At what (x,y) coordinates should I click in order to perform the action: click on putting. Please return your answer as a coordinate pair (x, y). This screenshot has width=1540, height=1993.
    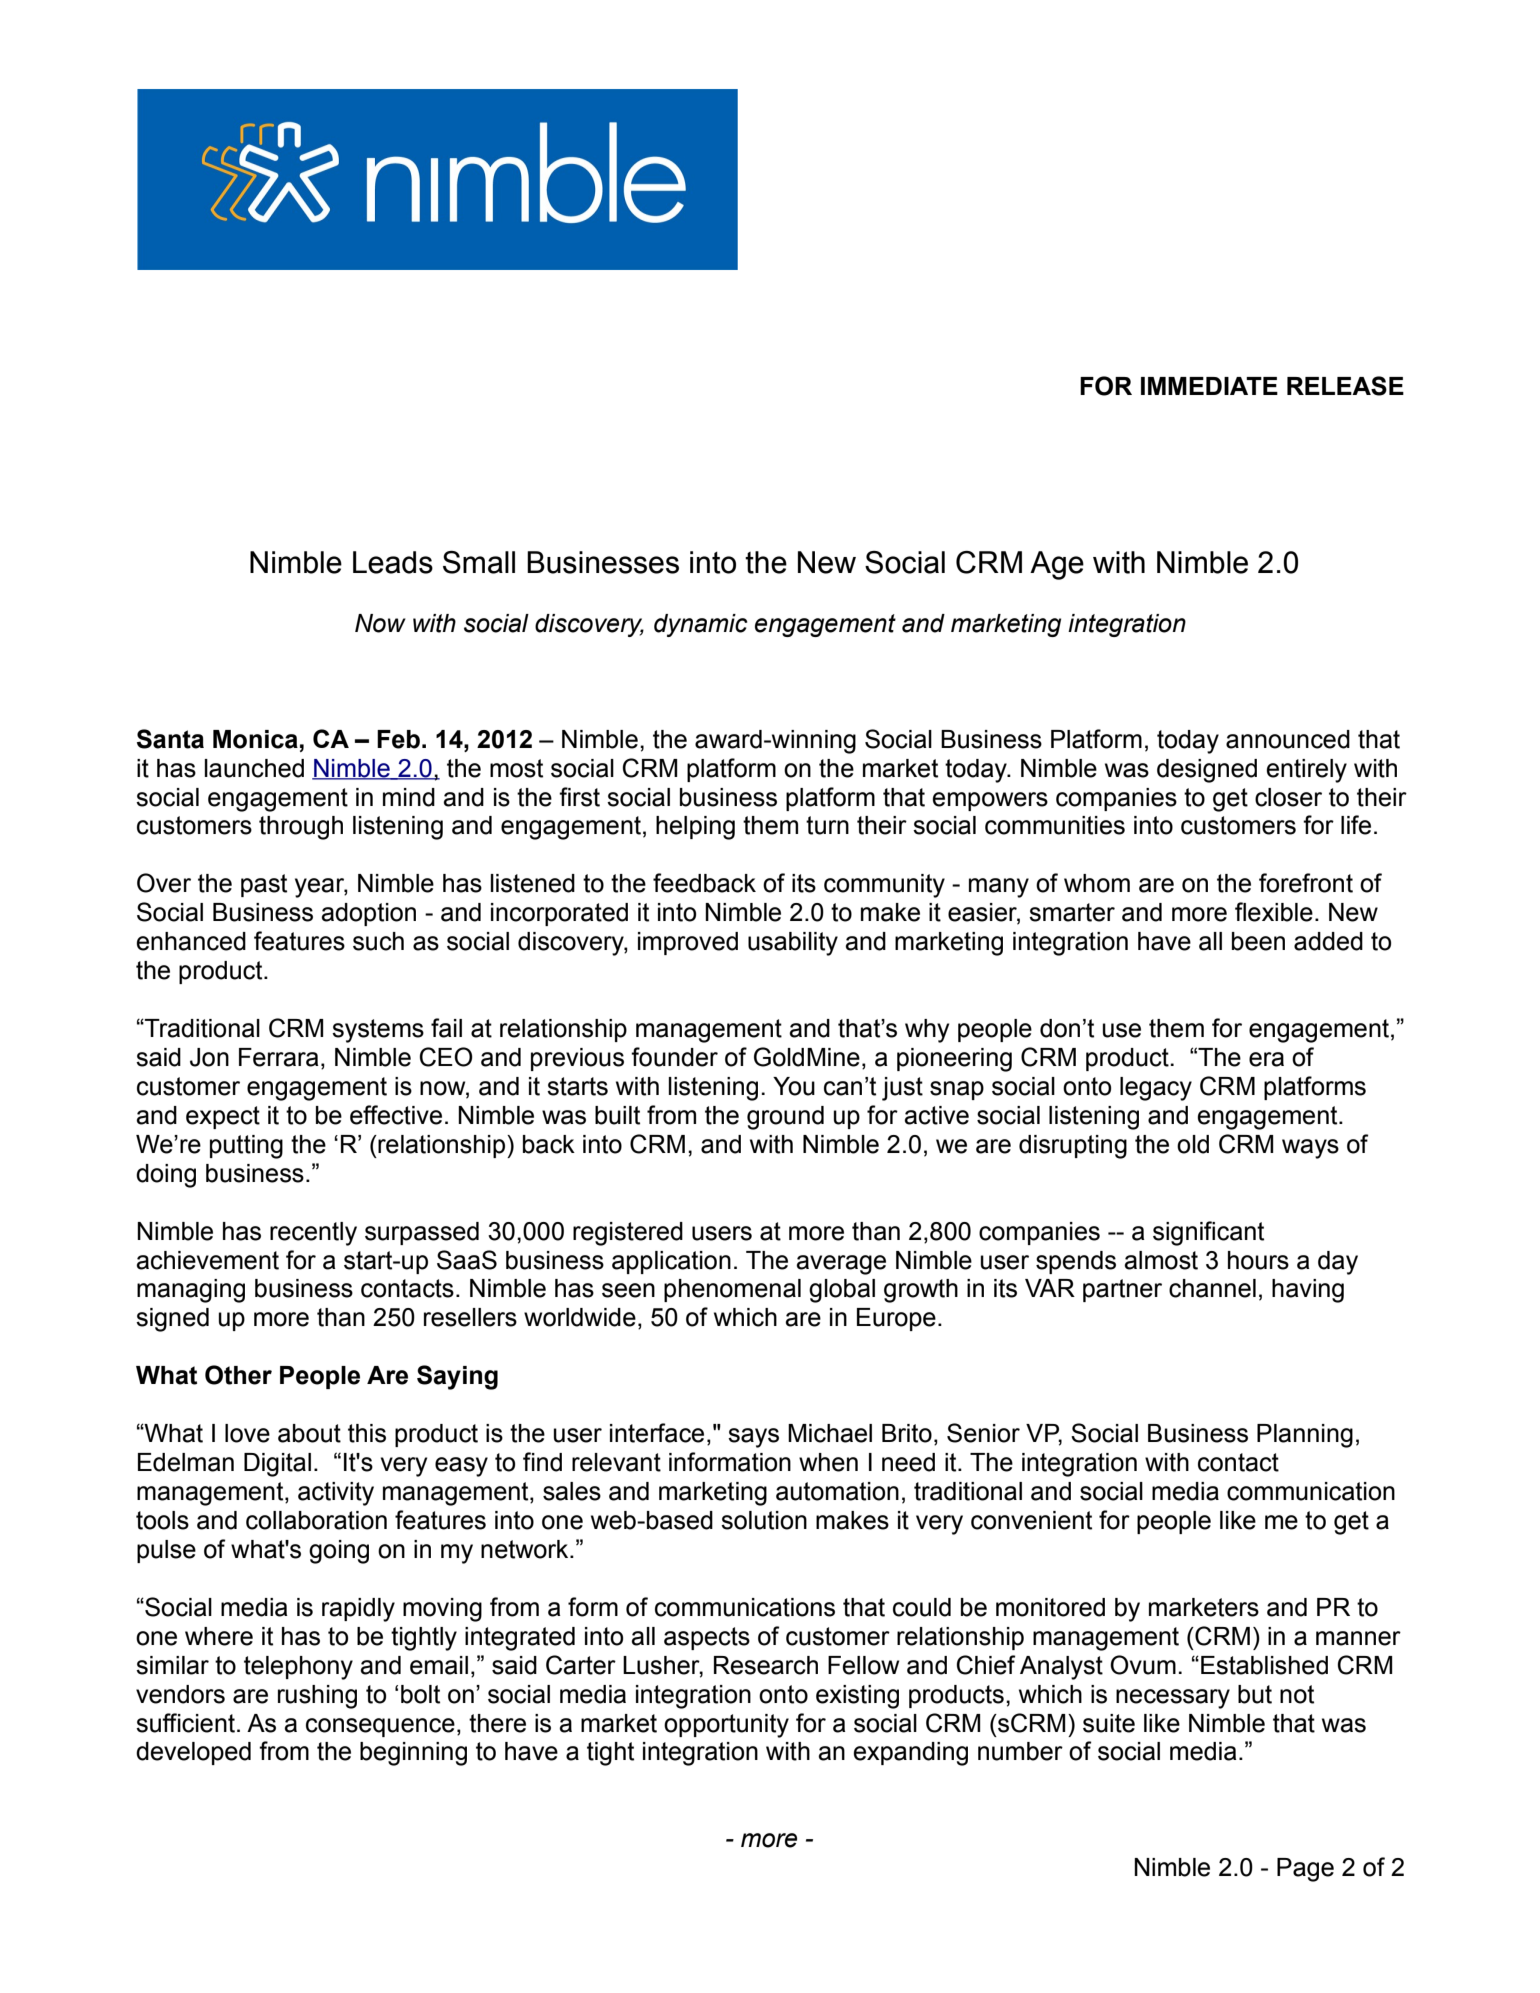
    Looking at the image, I should click on (246, 1147).
